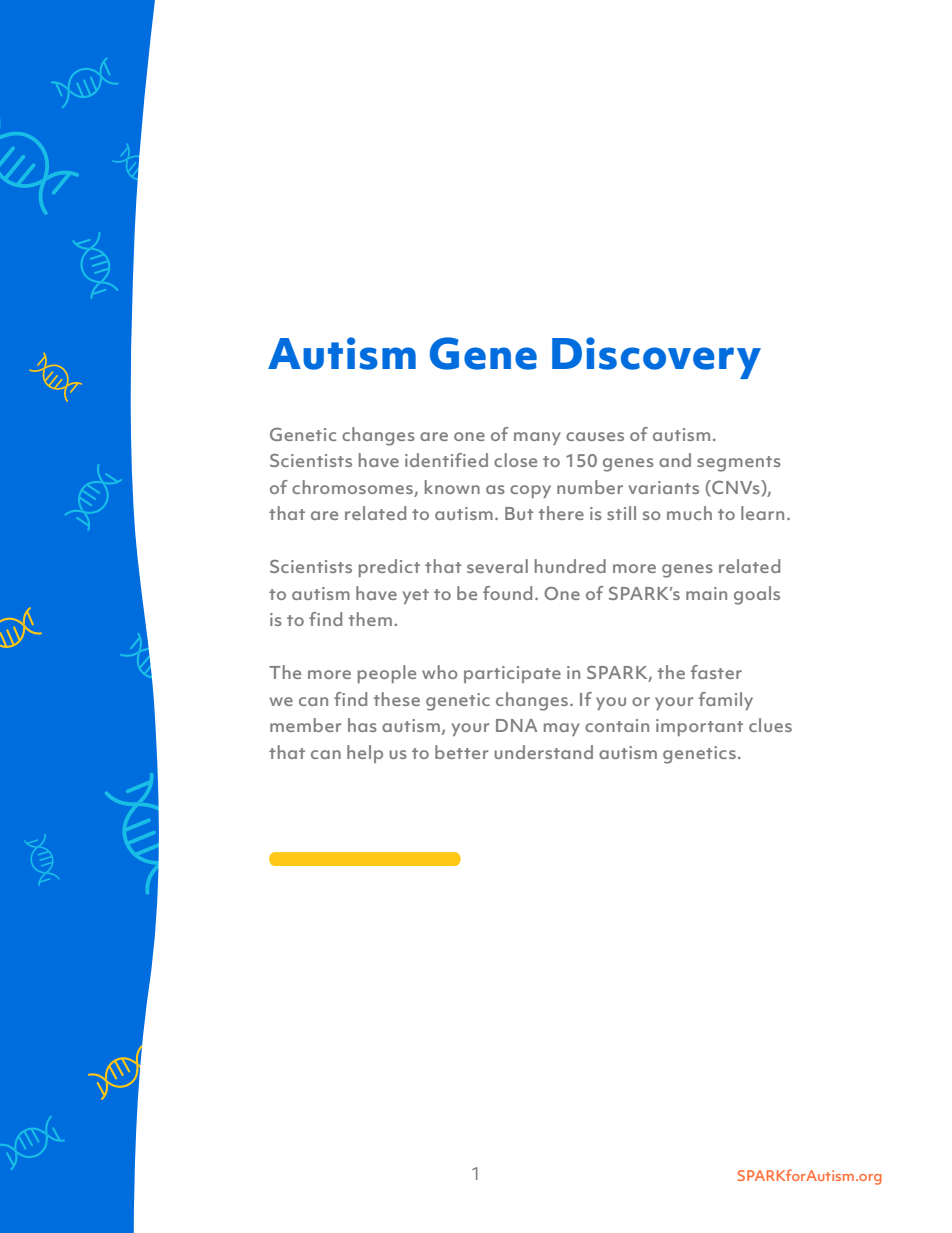  Describe the element at coordinates (699, 727) in the document. I see `important` at that location.
